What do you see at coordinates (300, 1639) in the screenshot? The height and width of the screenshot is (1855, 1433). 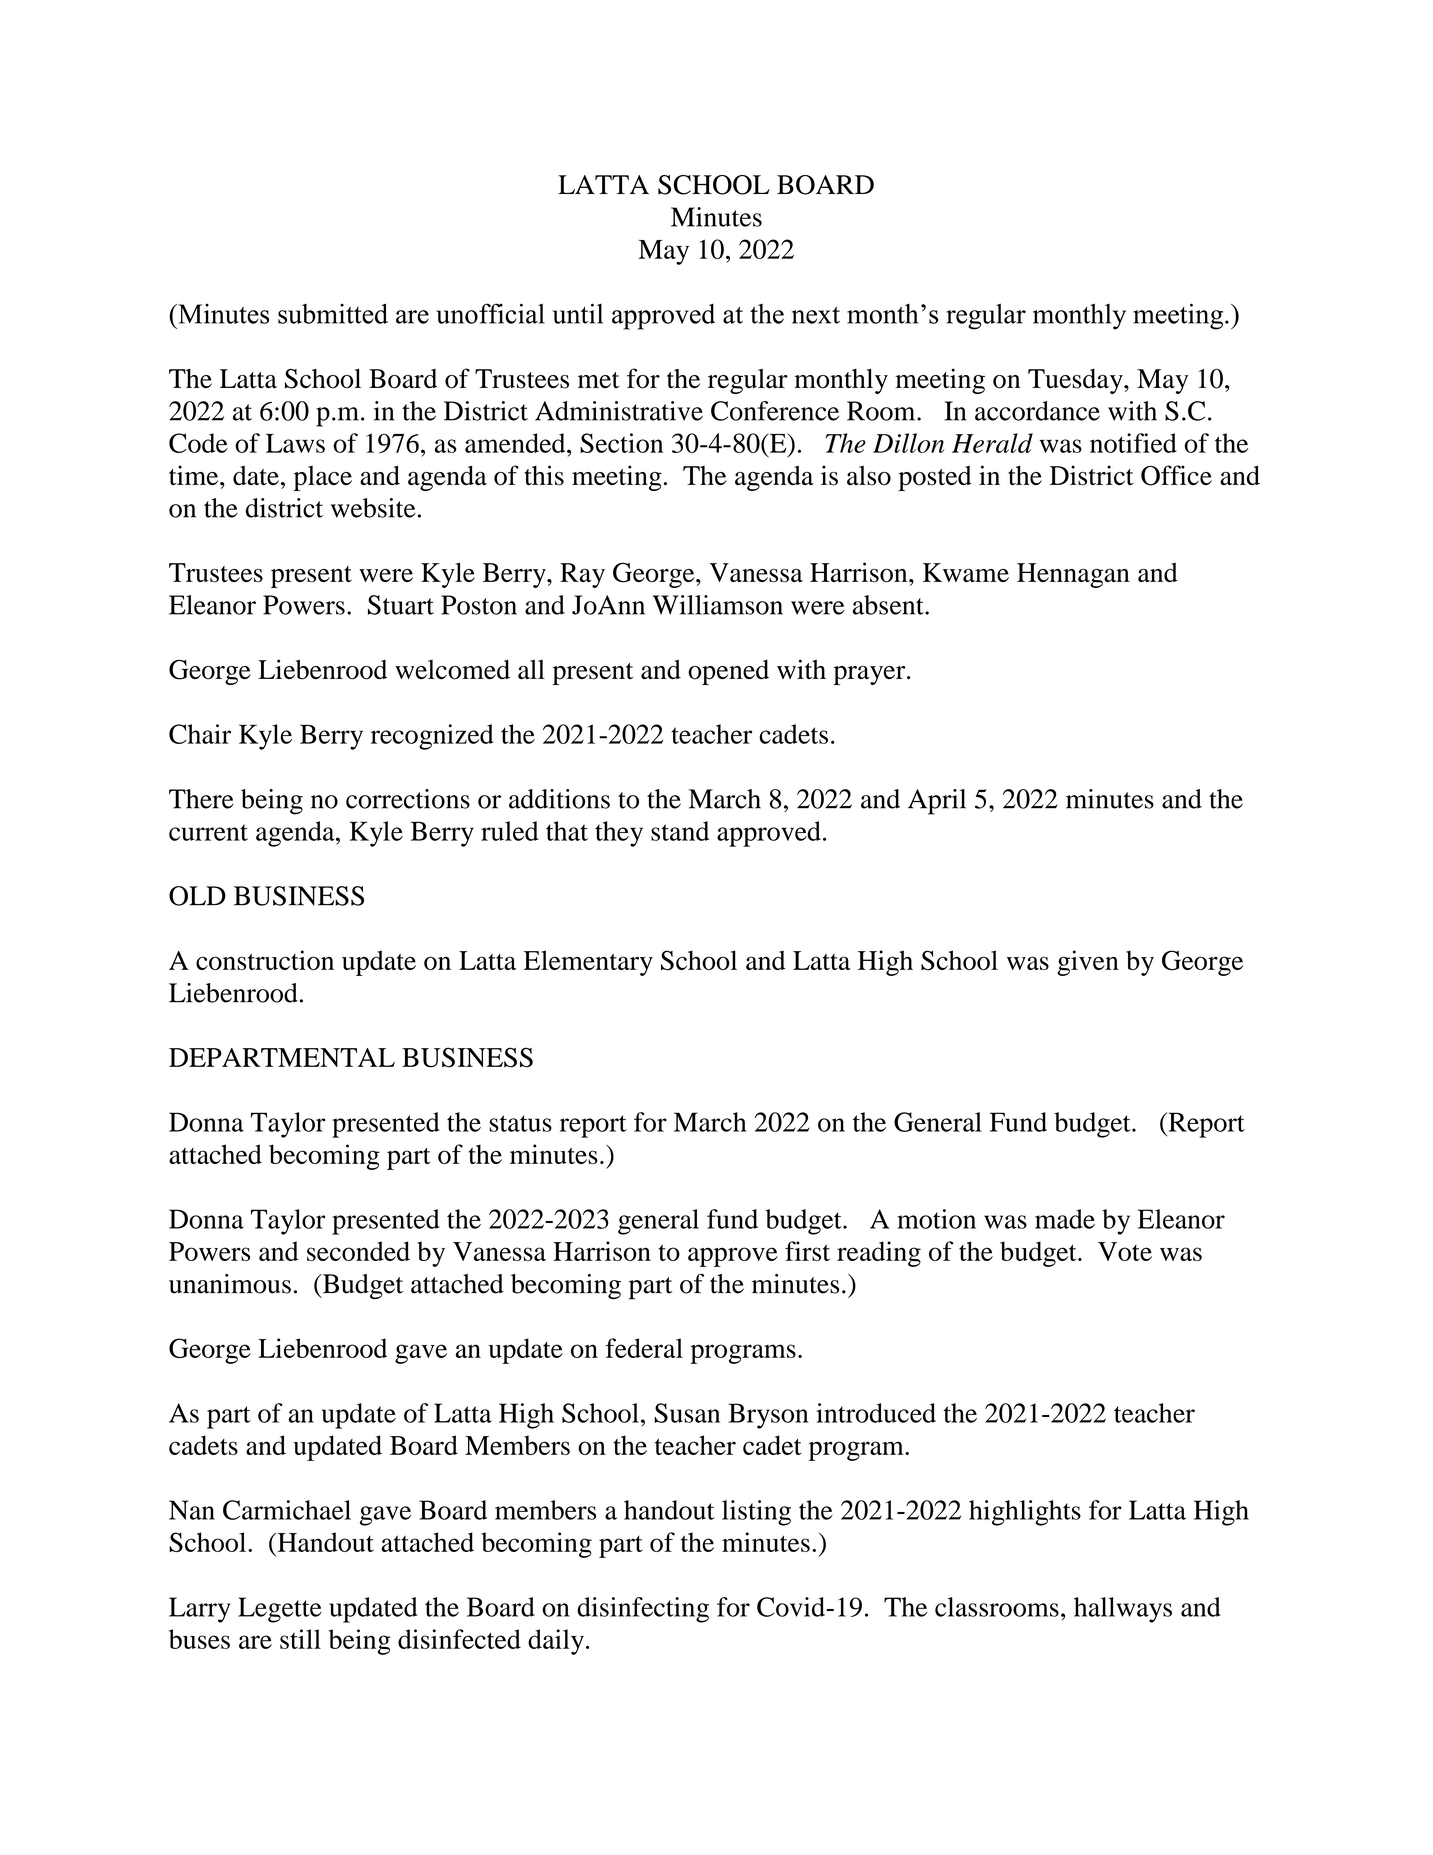 I see `still` at bounding box center [300, 1639].
